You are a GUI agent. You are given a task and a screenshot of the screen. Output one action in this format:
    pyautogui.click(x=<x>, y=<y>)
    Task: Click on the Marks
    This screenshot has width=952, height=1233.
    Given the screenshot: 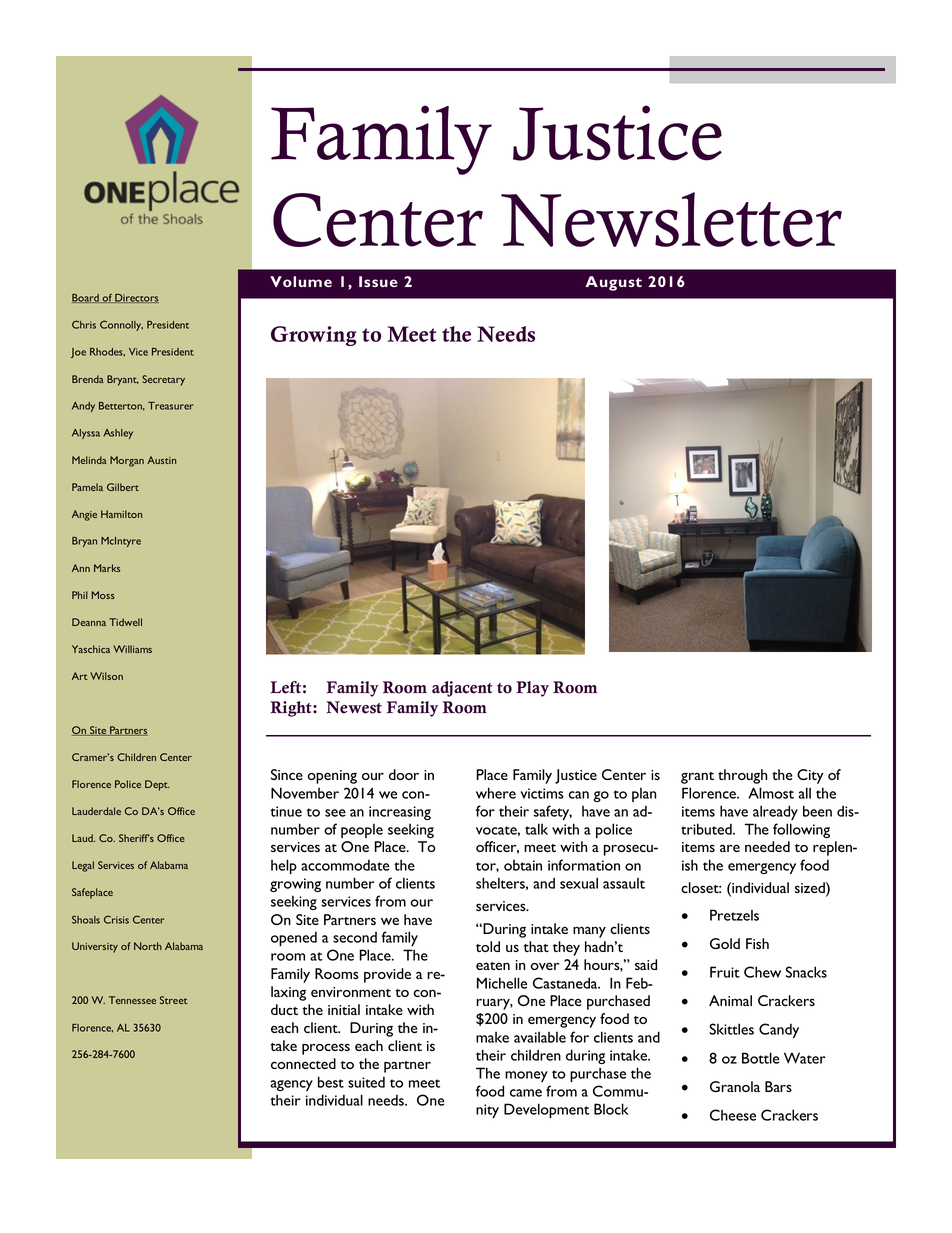 What is the action you would take?
    pyautogui.click(x=107, y=568)
